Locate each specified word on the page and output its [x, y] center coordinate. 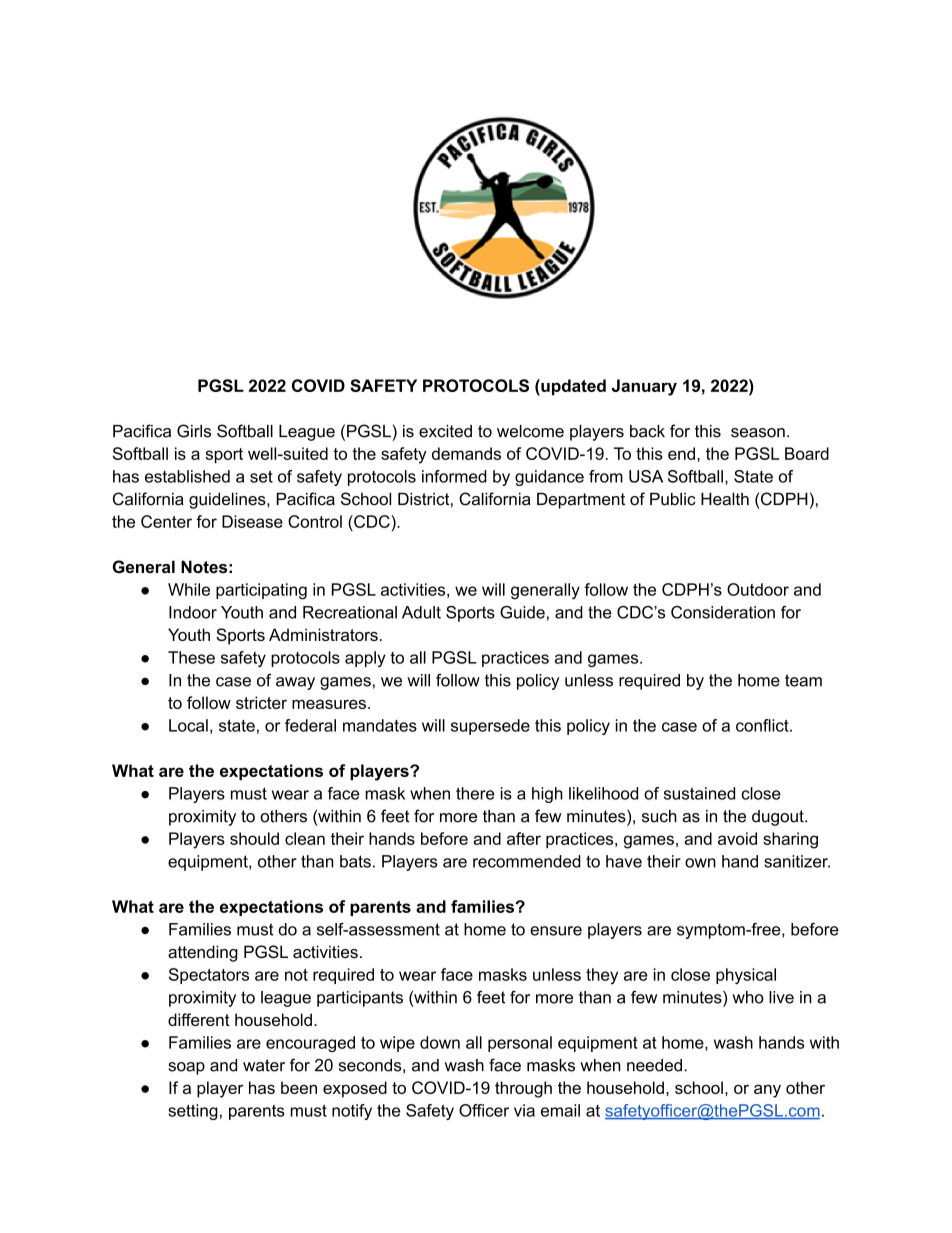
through [523, 1089]
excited [445, 431]
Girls [194, 431]
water [264, 1065]
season [758, 433]
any [767, 1091]
